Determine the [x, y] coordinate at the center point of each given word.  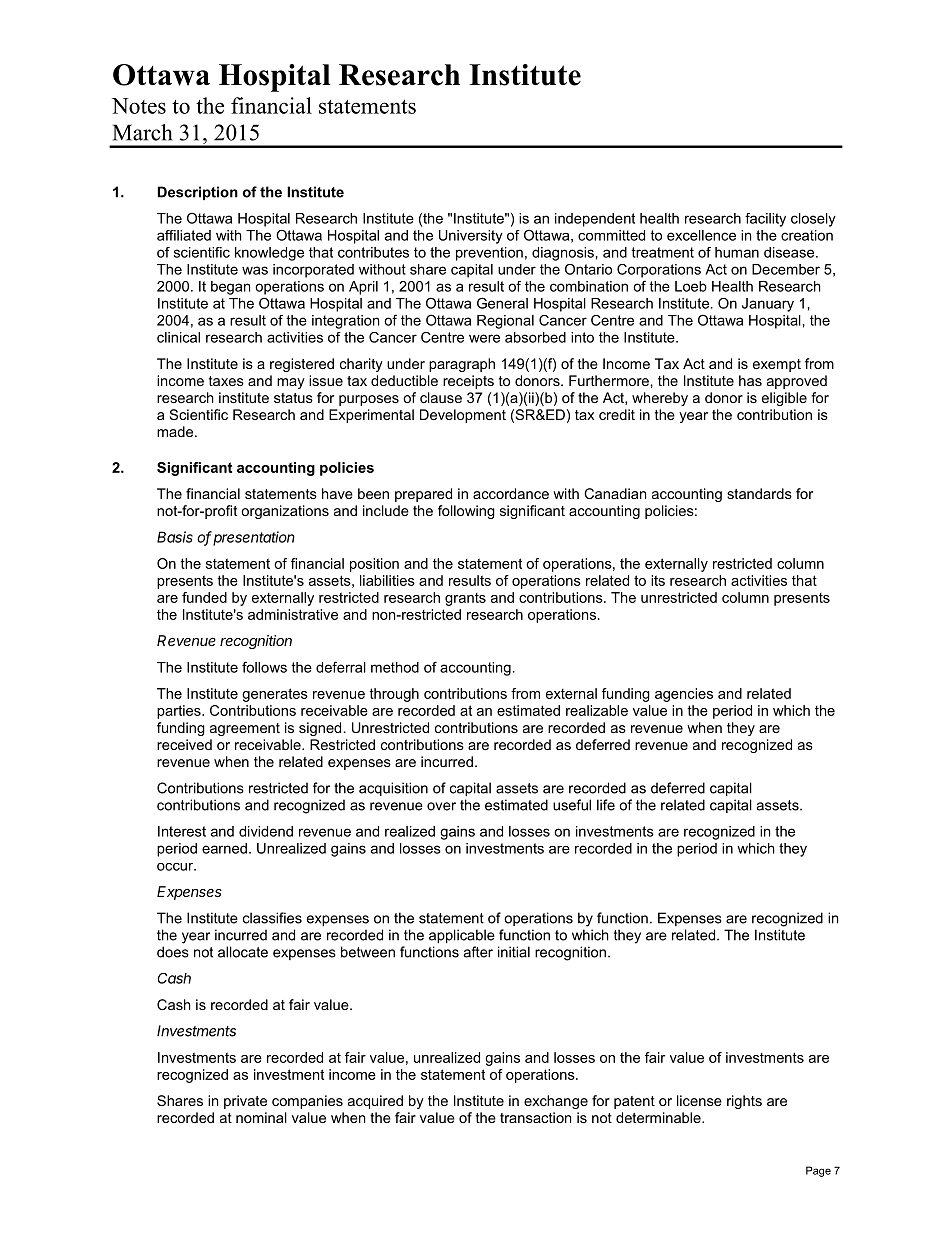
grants [465, 599]
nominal [261, 1117]
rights [744, 1102]
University [471, 237]
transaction [535, 1117]
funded [204, 597]
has [750, 380]
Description [198, 193]
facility [765, 220]
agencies [684, 695]
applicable [462, 936]
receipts [468, 382]
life [606, 805]
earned [224, 848]
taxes [226, 381]
